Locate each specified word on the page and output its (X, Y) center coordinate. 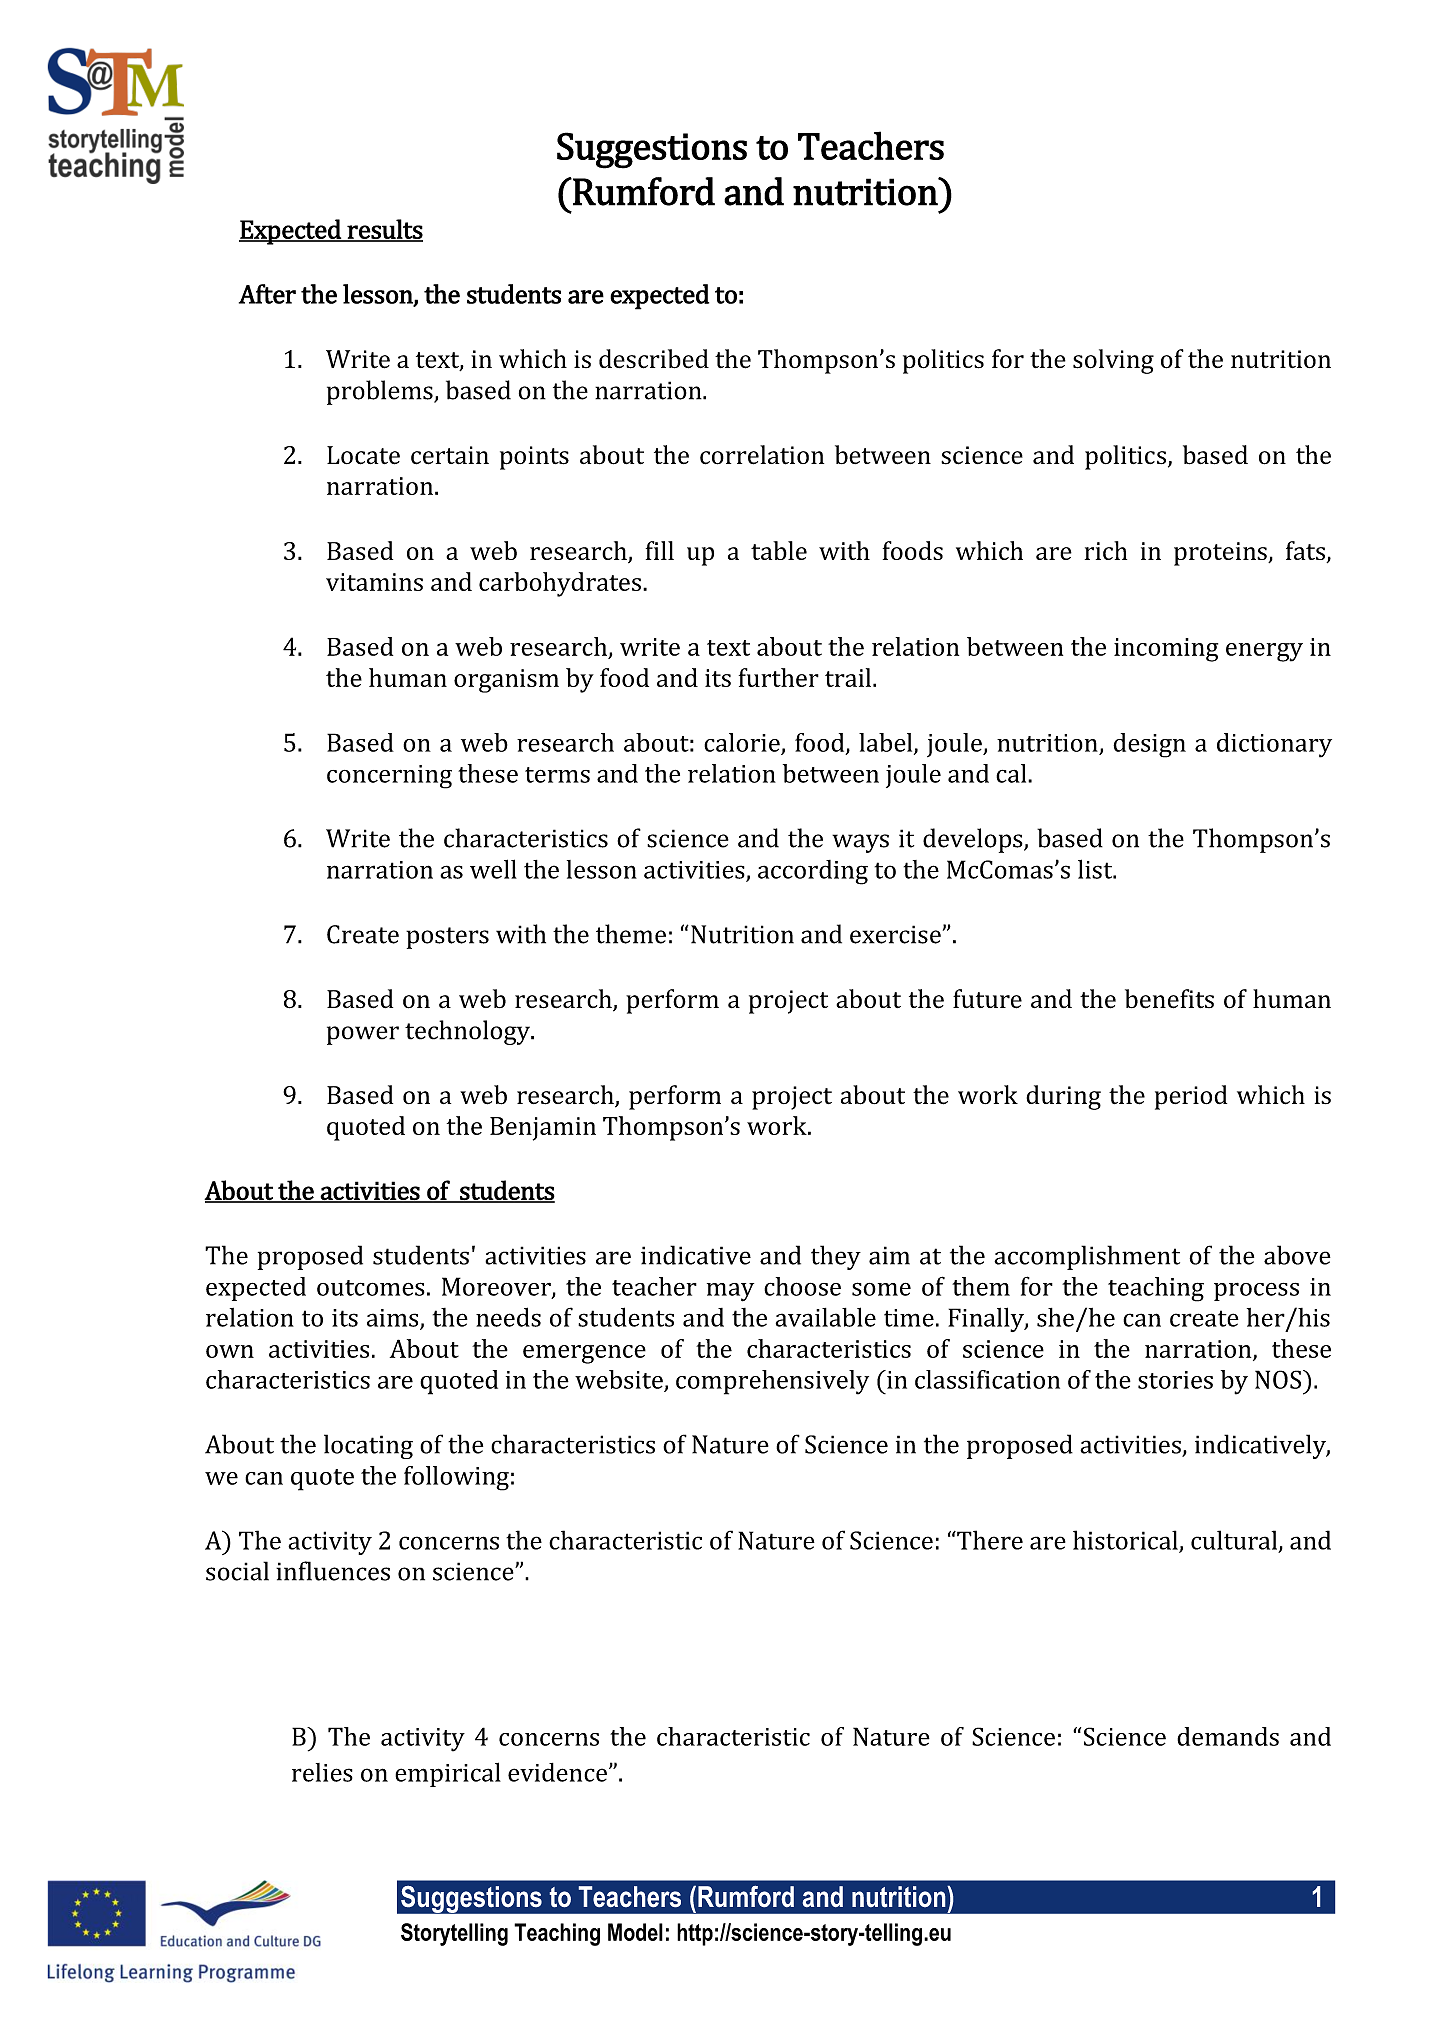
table (779, 550)
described (654, 359)
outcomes (371, 1288)
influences (333, 1571)
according (813, 872)
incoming (1166, 650)
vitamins (374, 582)
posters (447, 938)
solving (1113, 361)
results (384, 230)
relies (322, 1772)
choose (802, 1286)
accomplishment (1087, 1257)
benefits (1169, 999)
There (989, 1540)
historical (1126, 1541)
